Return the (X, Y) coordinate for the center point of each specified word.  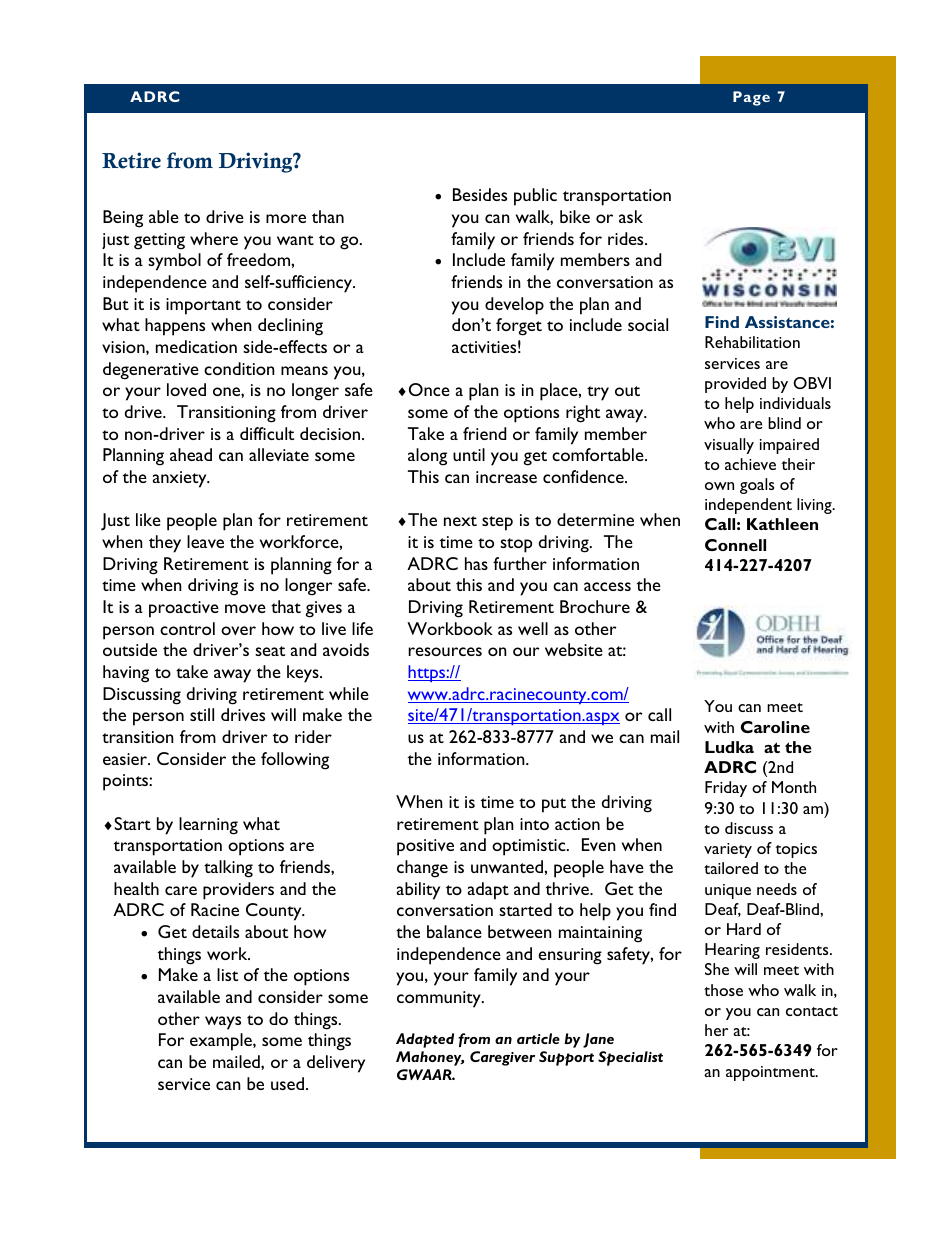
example (222, 1042)
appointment (771, 1073)
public (535, 197)
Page (751, 98)
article (538, 1038)
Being (123, 219)
